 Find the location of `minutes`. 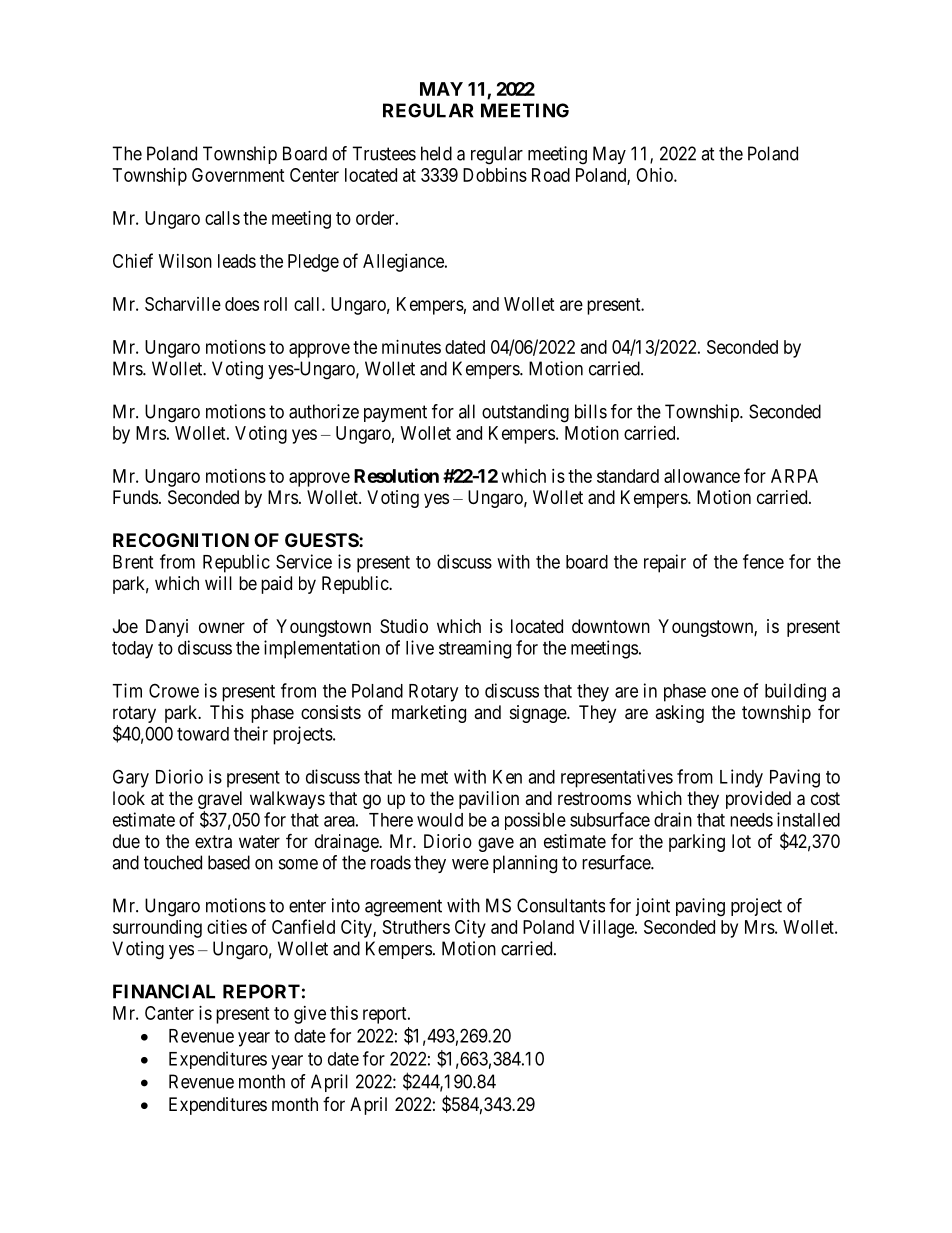

minutes is located at coordinates (411, 347).
